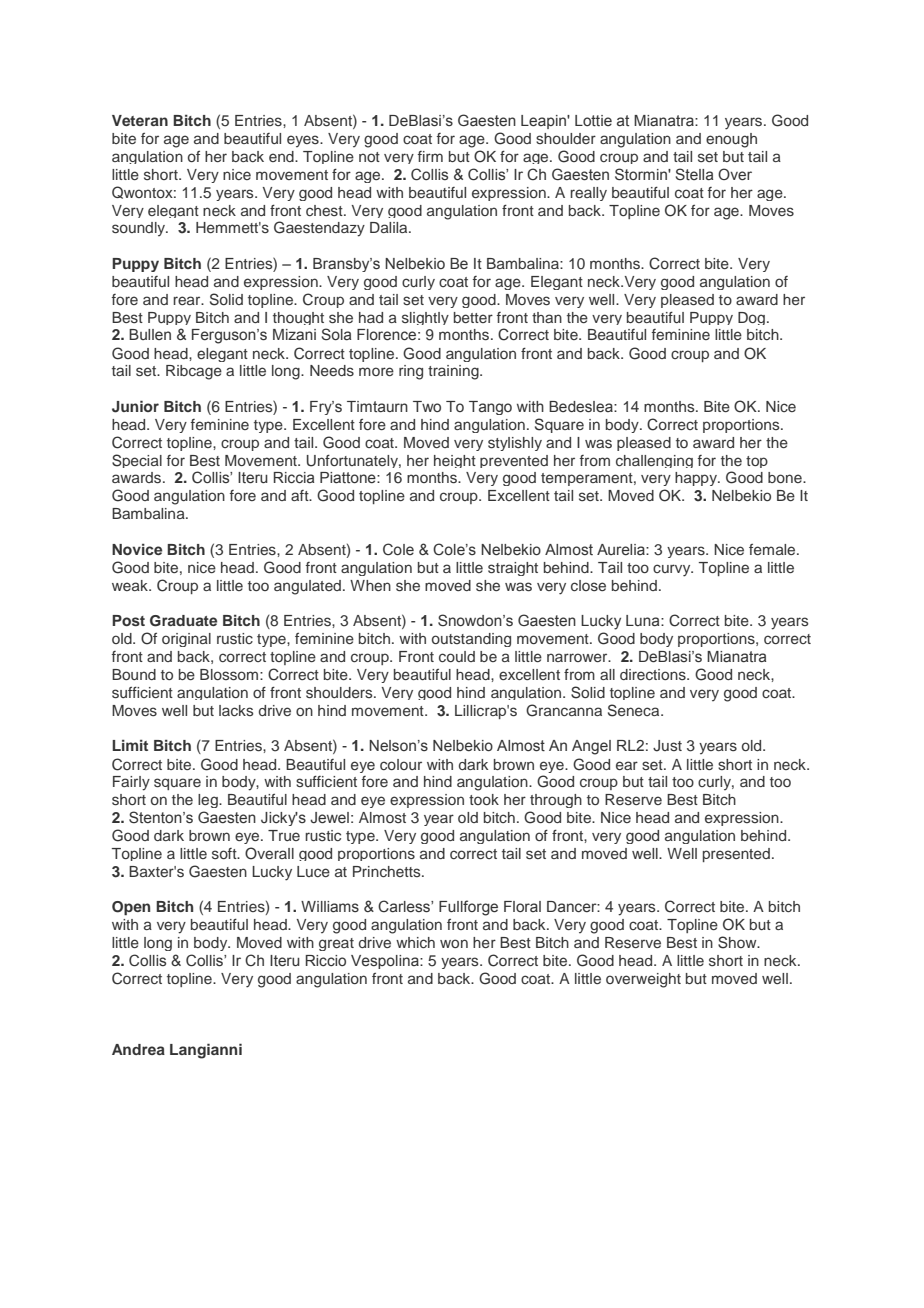 The width and height of the page is (924, 1308). I want to click on enough, so click(731, 140).
